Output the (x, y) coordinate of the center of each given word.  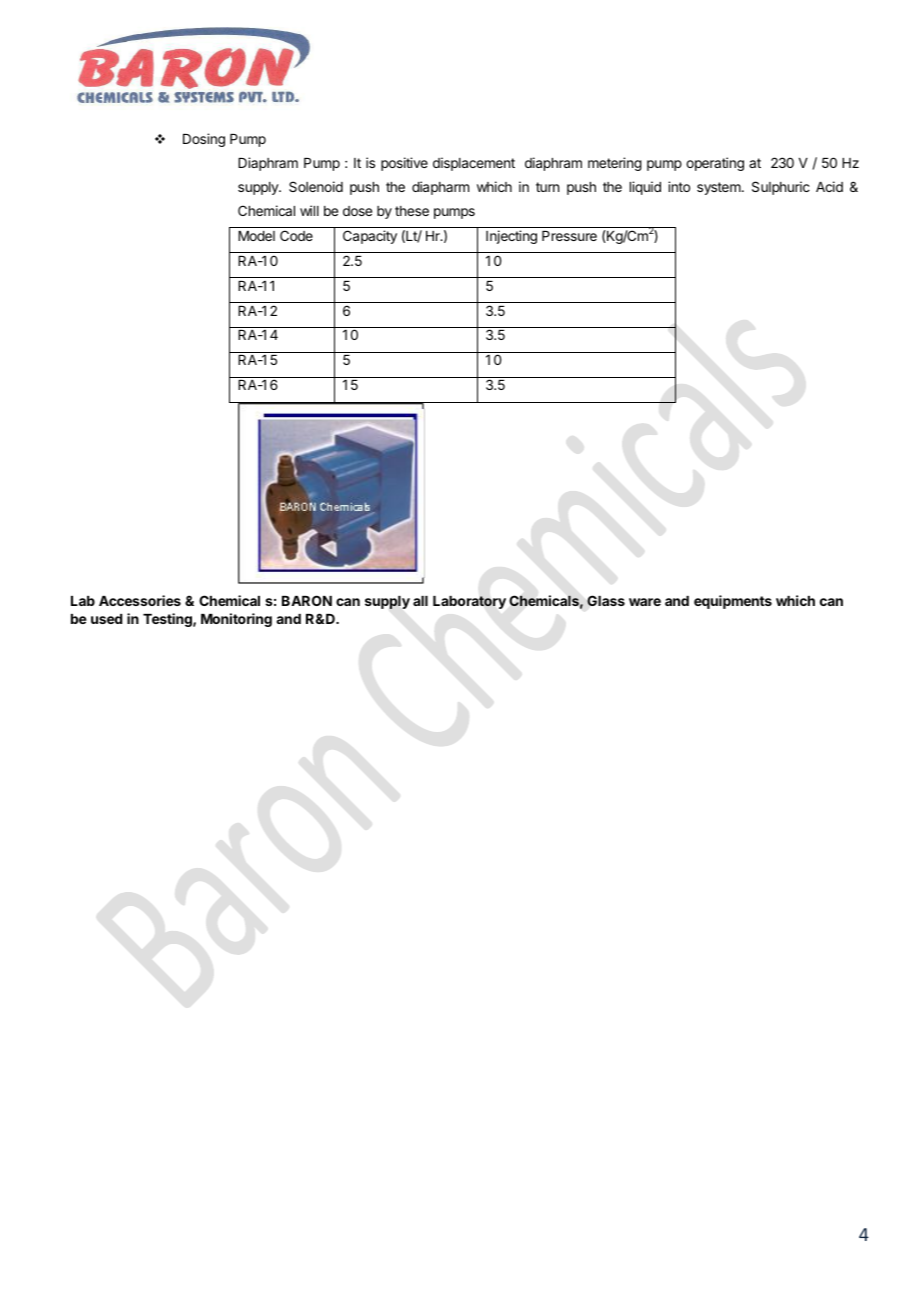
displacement (474, 164)
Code (296, 235)
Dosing (204, 140)
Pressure (569, 236)
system (719, 188)
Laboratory (469, 602)
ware (645, 602)
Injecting (511, 237)
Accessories (140, 600)
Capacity (370, 237)
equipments (733, 602)
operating (715, 164)
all (420, 601)
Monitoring (236, 620)
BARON (307, 600)
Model (256, 236)
